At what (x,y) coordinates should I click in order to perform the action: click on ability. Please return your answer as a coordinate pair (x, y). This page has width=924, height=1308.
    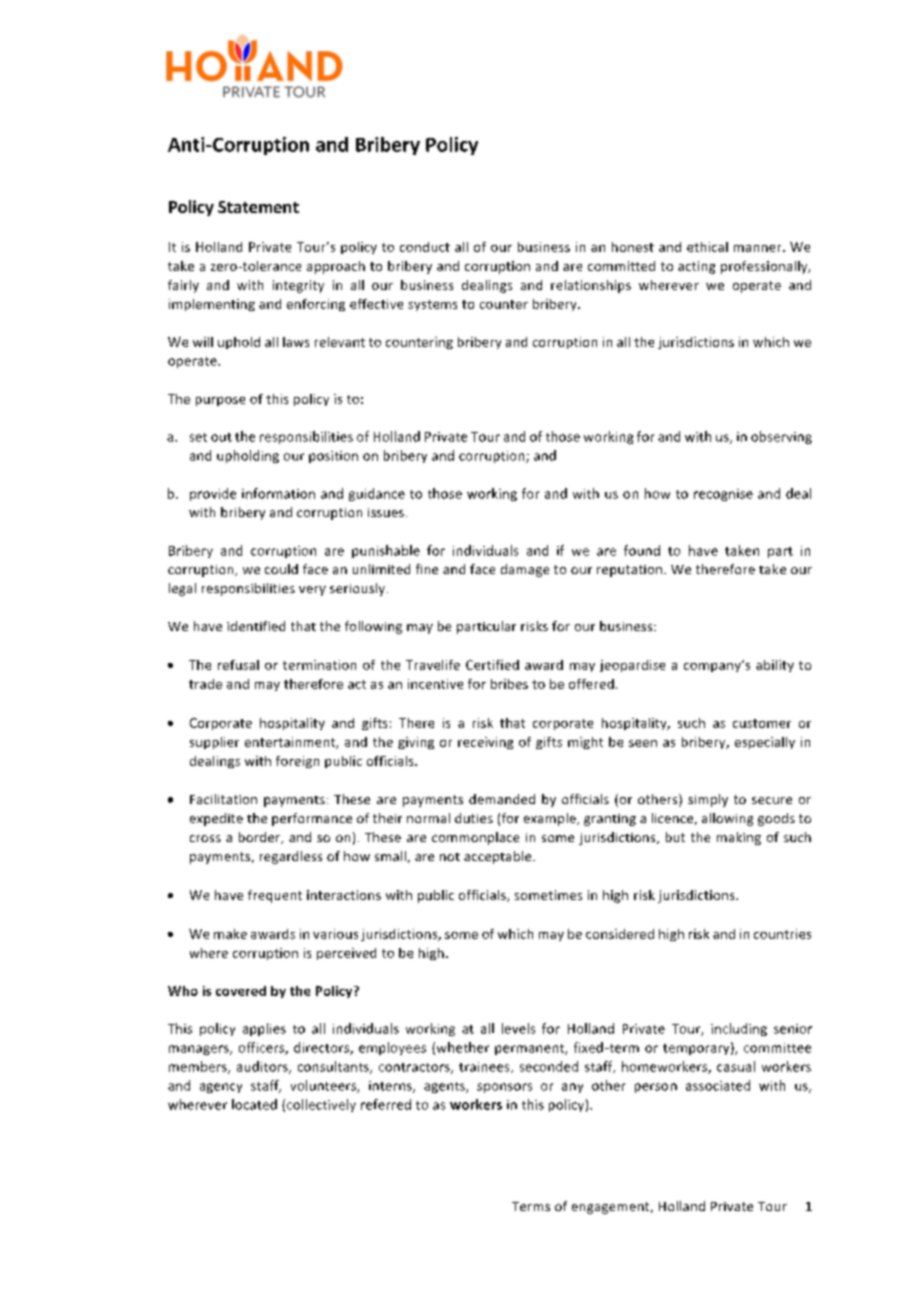
    Looking at the image, I should click on (775, 666).
